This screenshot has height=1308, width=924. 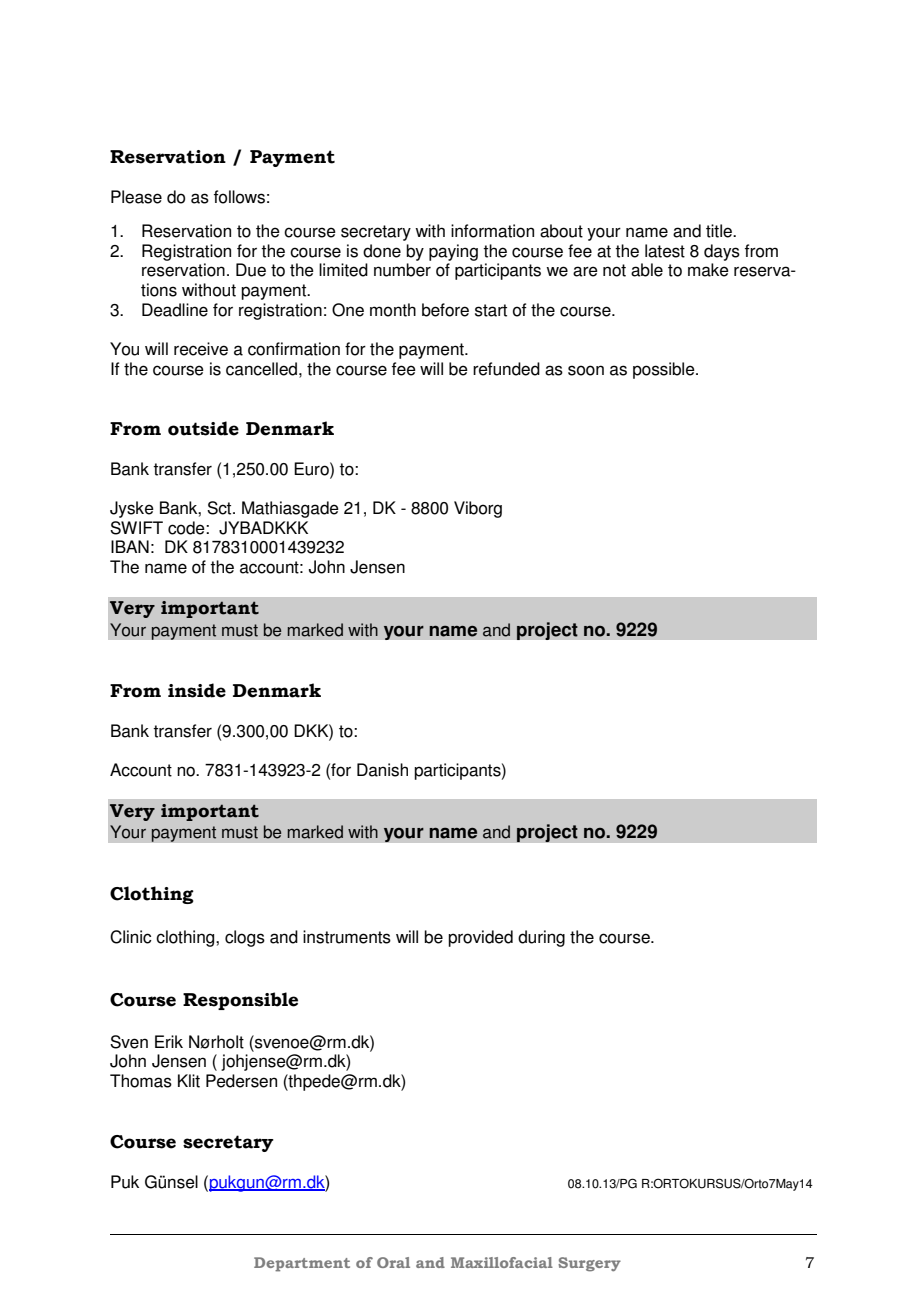 What do you see at coordinates (541, 938) in the screenshot?
I see `during` at bounding box center [541, 938].
